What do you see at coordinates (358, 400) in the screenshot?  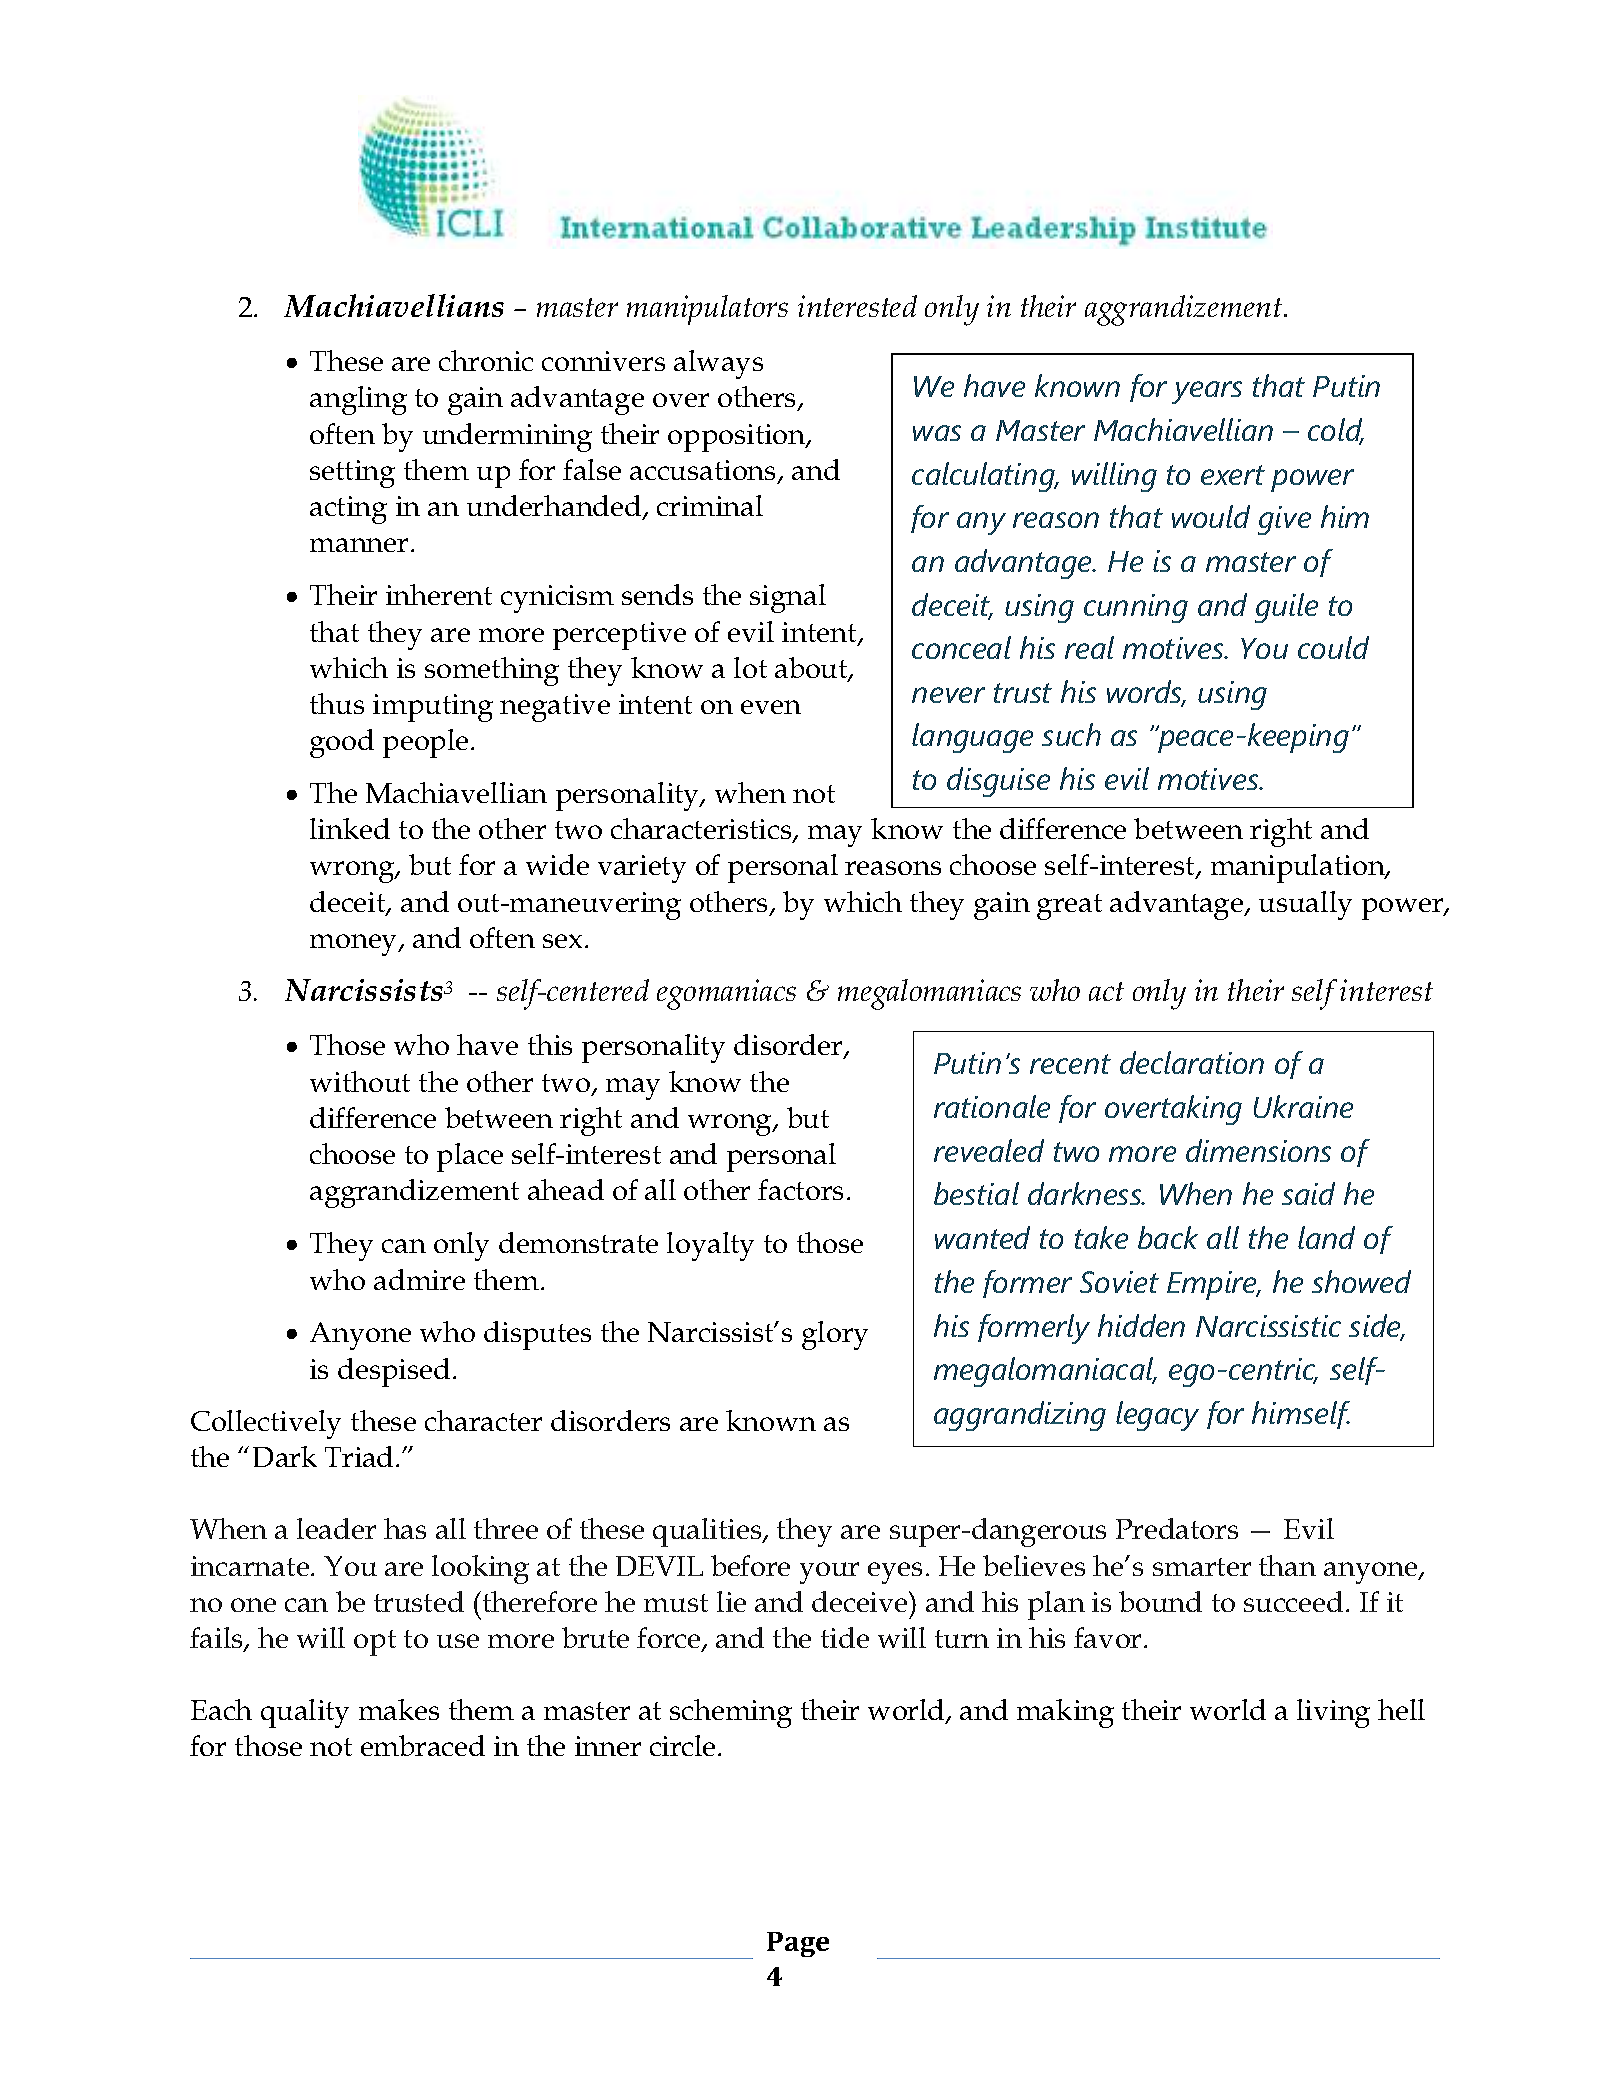 I see `angling` at bounding box center [358, 400].
